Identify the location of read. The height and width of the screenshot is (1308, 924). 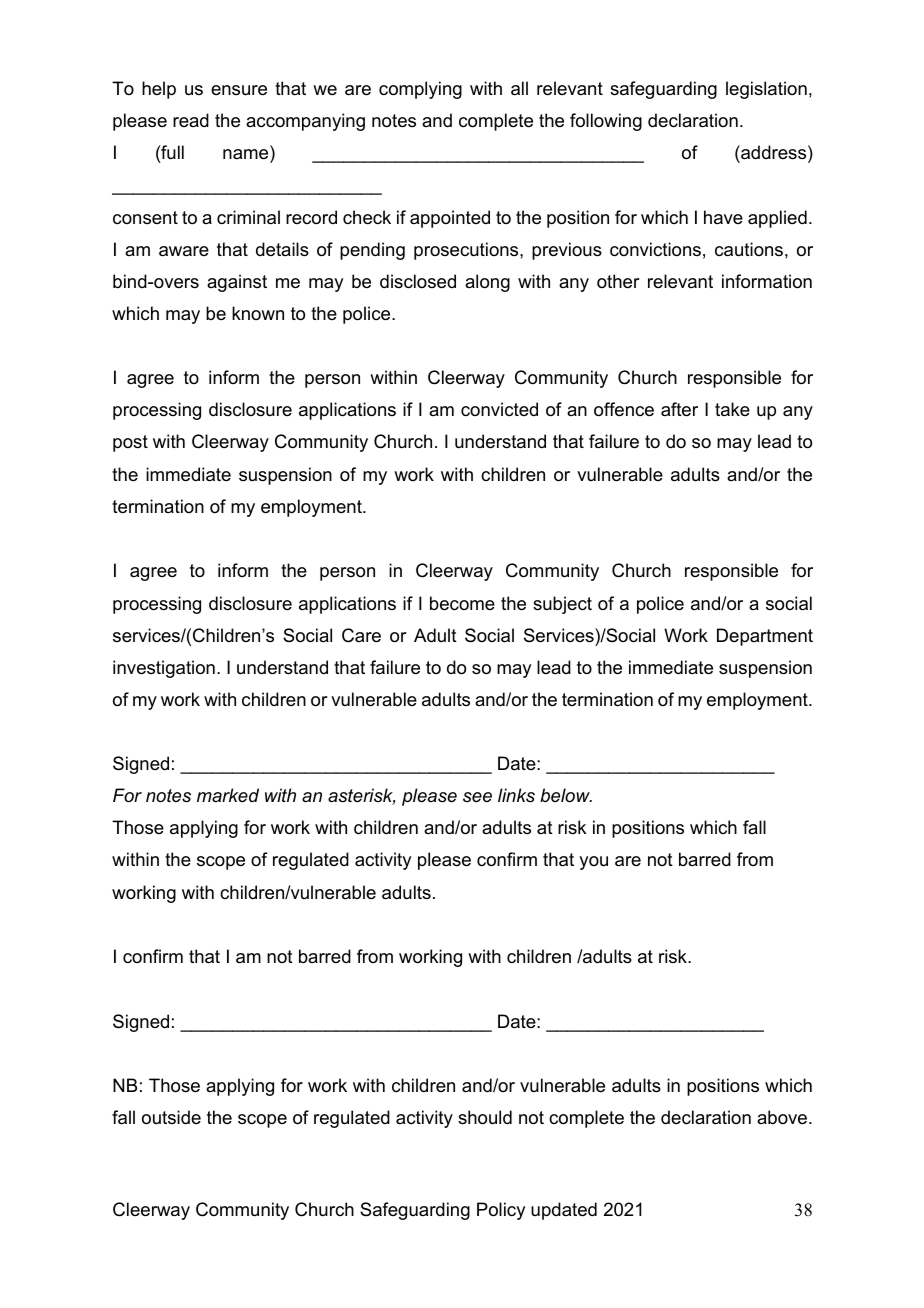
(191, 120).
